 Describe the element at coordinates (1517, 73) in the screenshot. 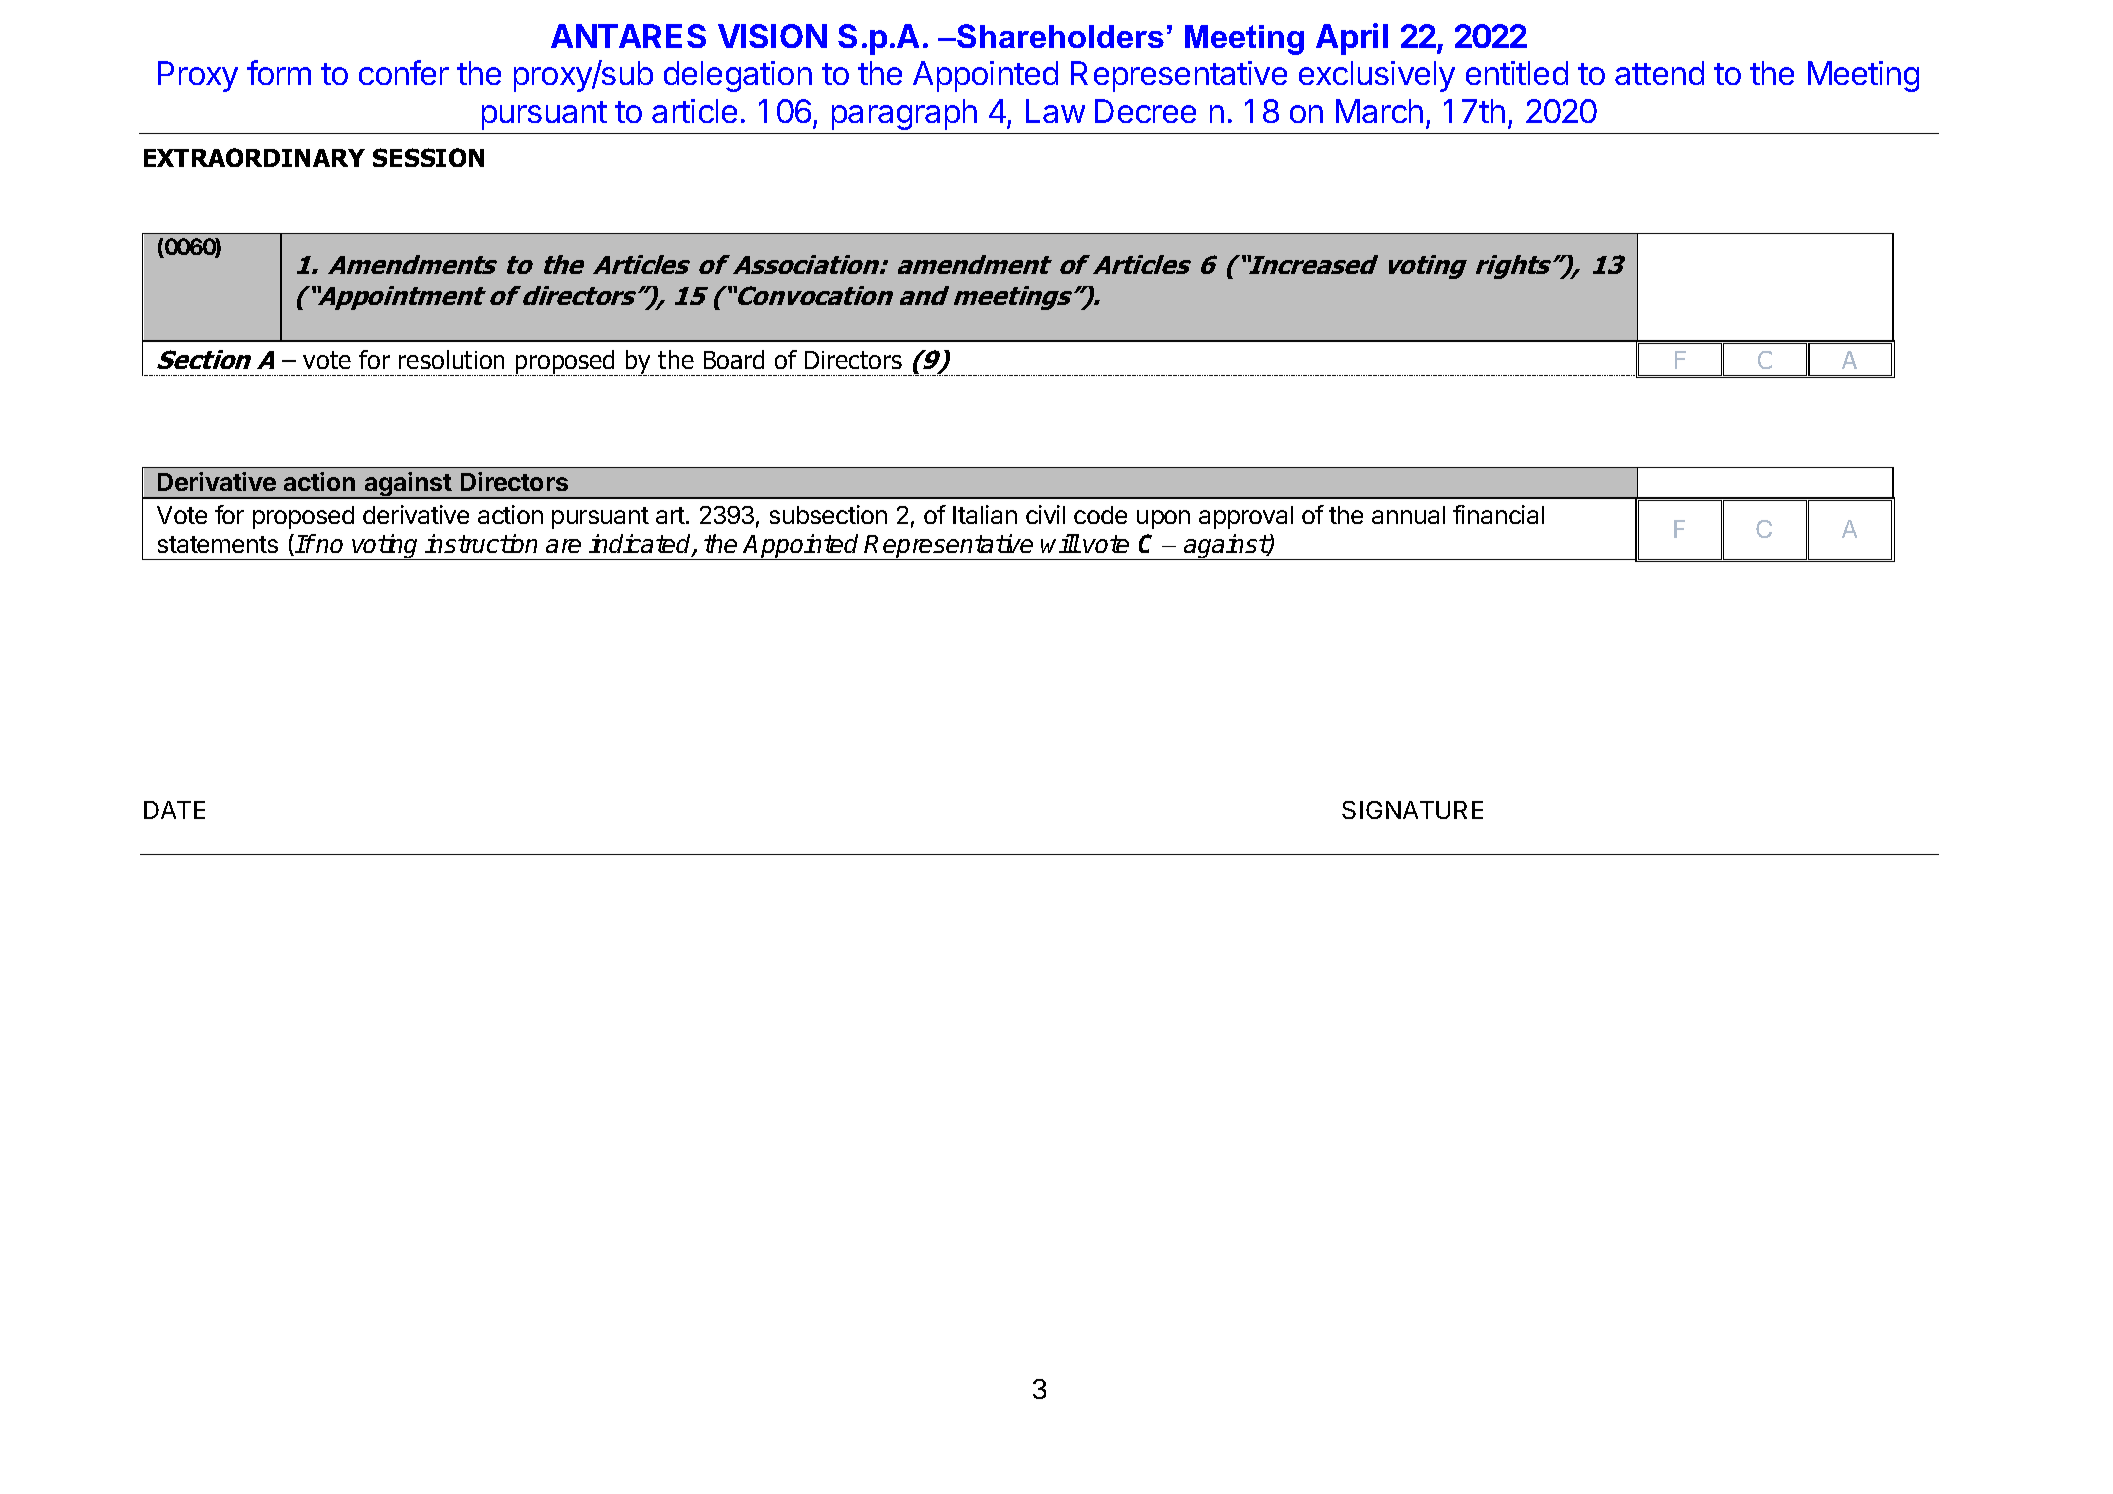

I see `entitled` at that location.
